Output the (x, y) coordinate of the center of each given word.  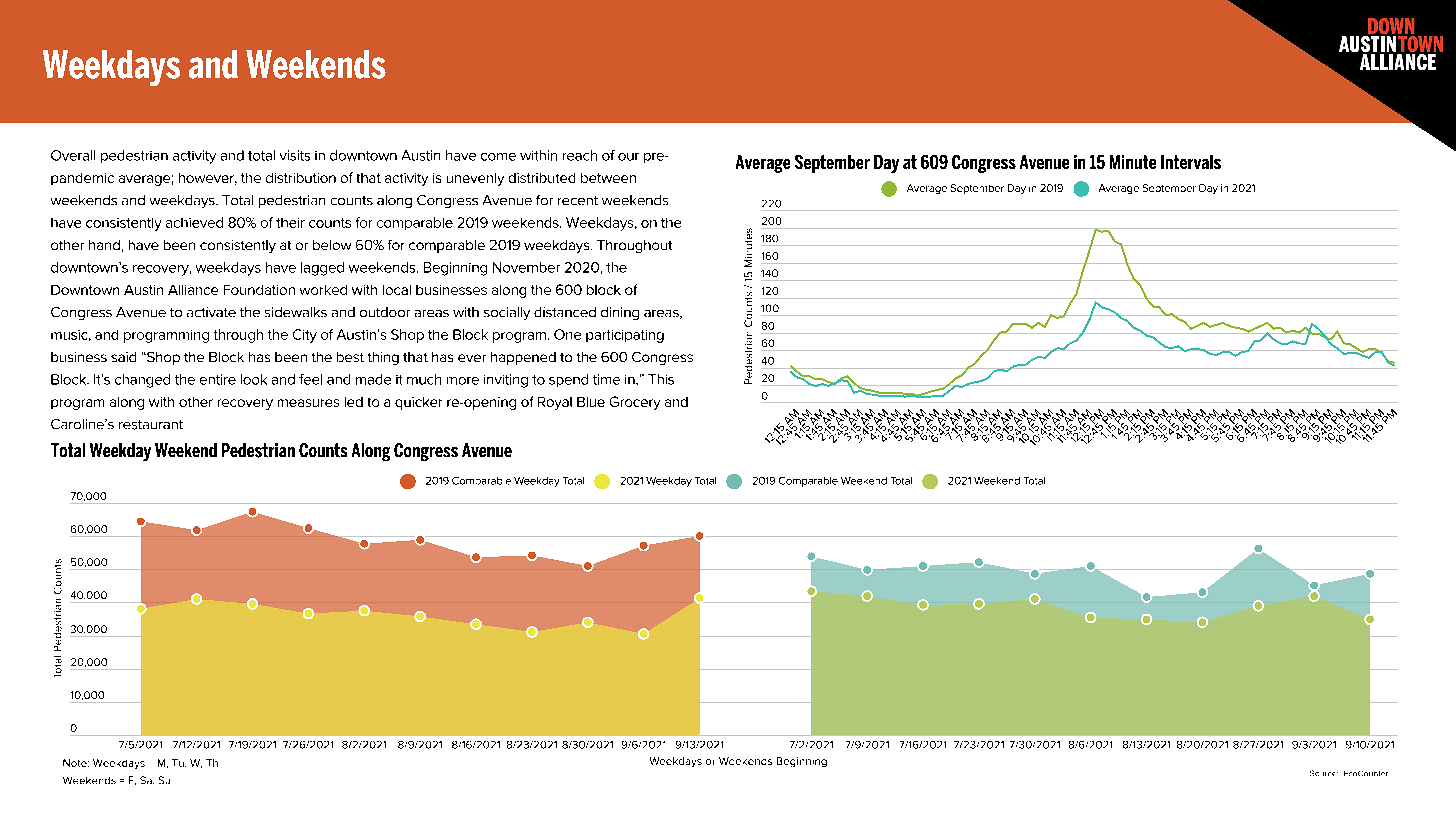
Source (1324, 773)
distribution (301, 178)
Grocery (635, 403)
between (608, 178)
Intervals (1191, 162)
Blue (591, 402)
